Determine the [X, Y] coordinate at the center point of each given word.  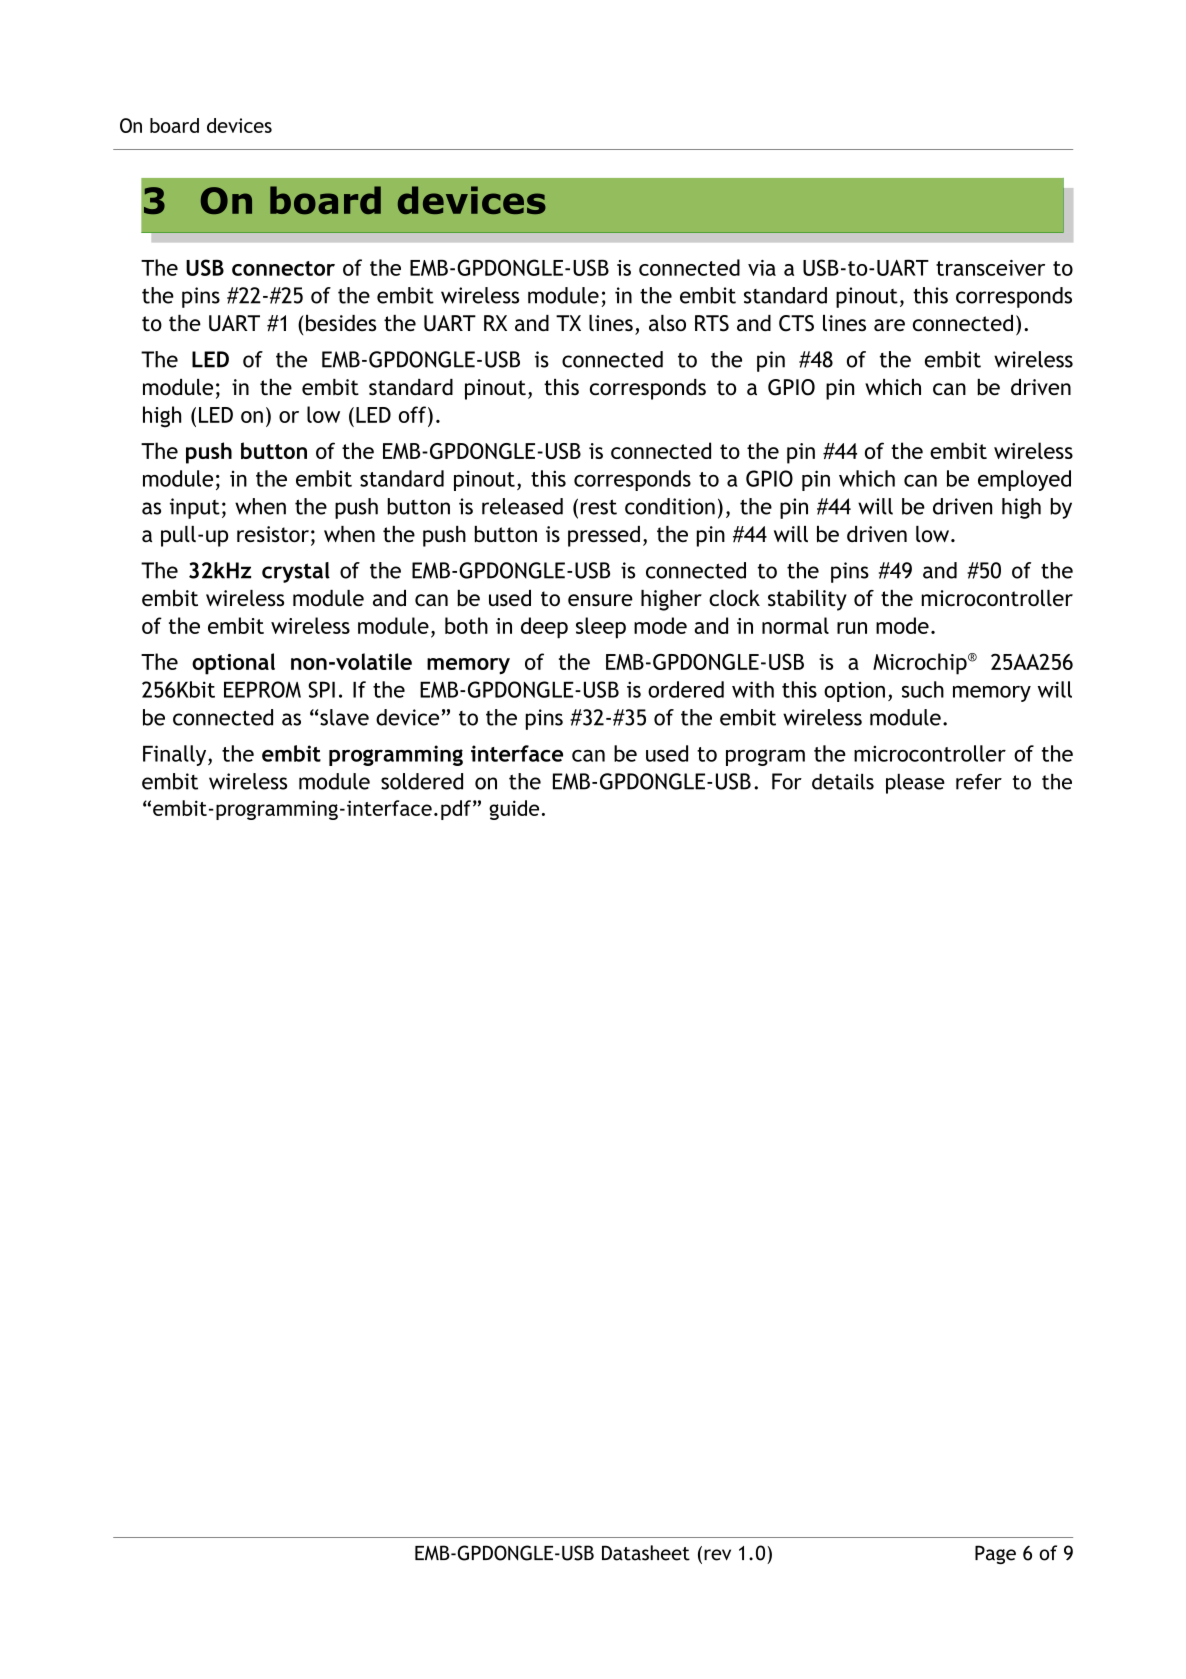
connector [283, 268]
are [889, 325]
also [667, 323]
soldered [422, 781]
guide [514, 810]
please [915, 784]
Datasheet [646, 1553]
